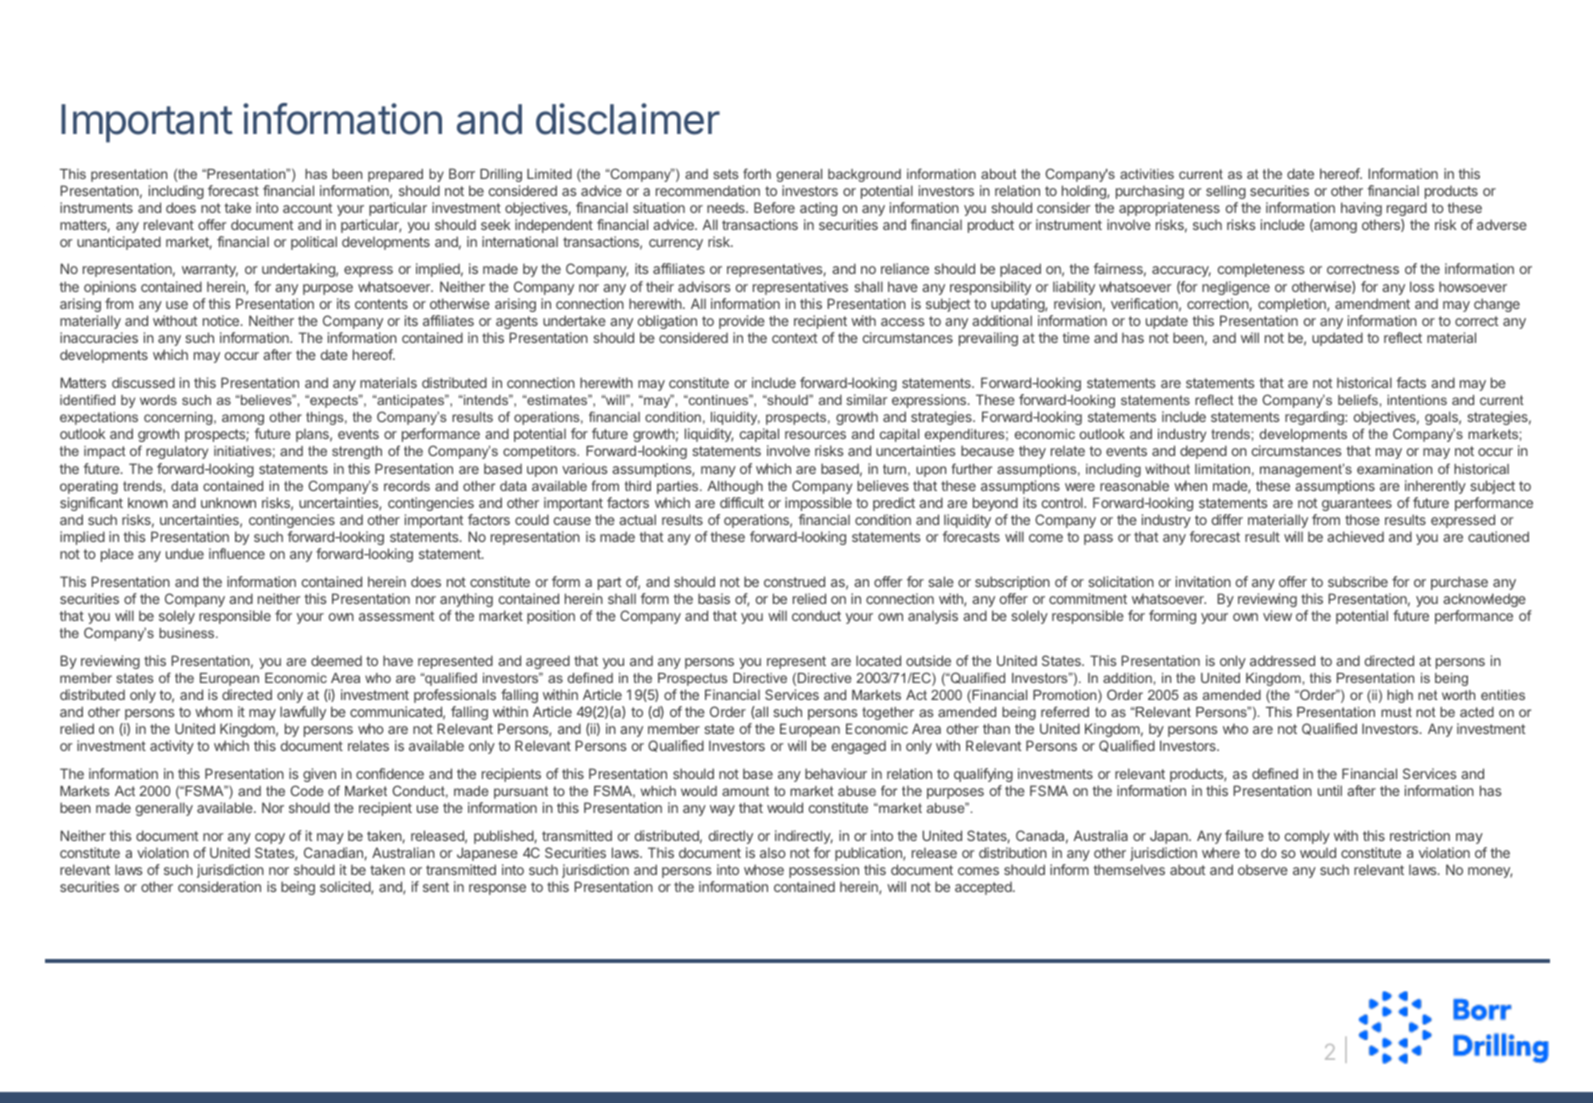 This image has height=1103, width=1593. Describe the element at coordinates (818, 504) in the image. I see `impossible` at that location.
